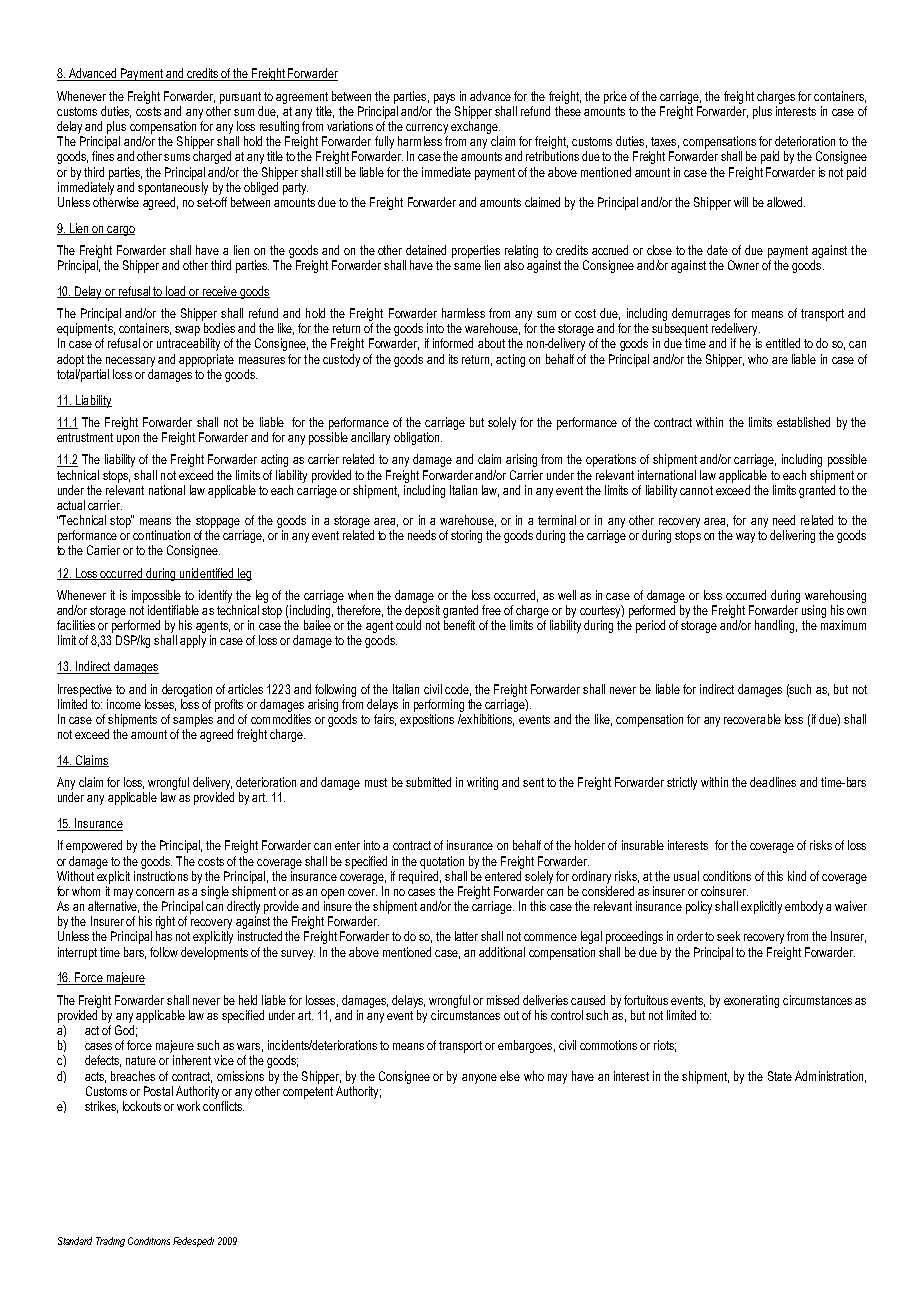 This screenshot has height=1308, width=924. Describe the element at coordinates (843, 625) in the screenshot. I see `maximum` at that location.
